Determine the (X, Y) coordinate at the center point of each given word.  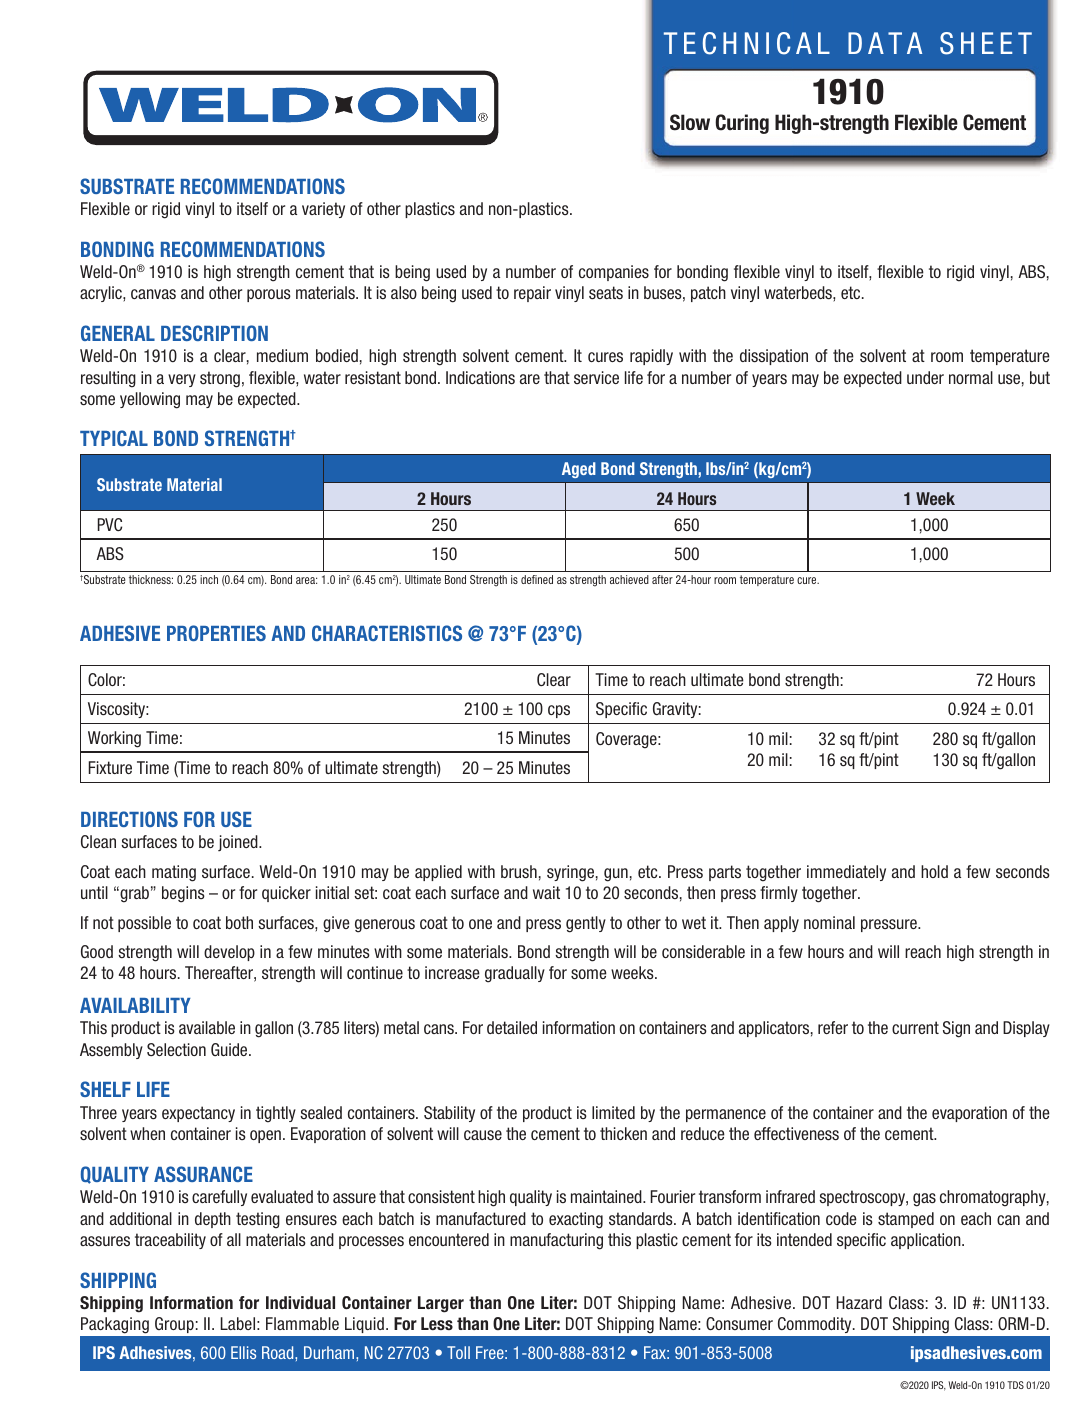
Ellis (243, 1352)
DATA (885, 43)
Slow (690, 122)
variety (323, 210)
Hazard (859, 1302)
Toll (458, 1352)
